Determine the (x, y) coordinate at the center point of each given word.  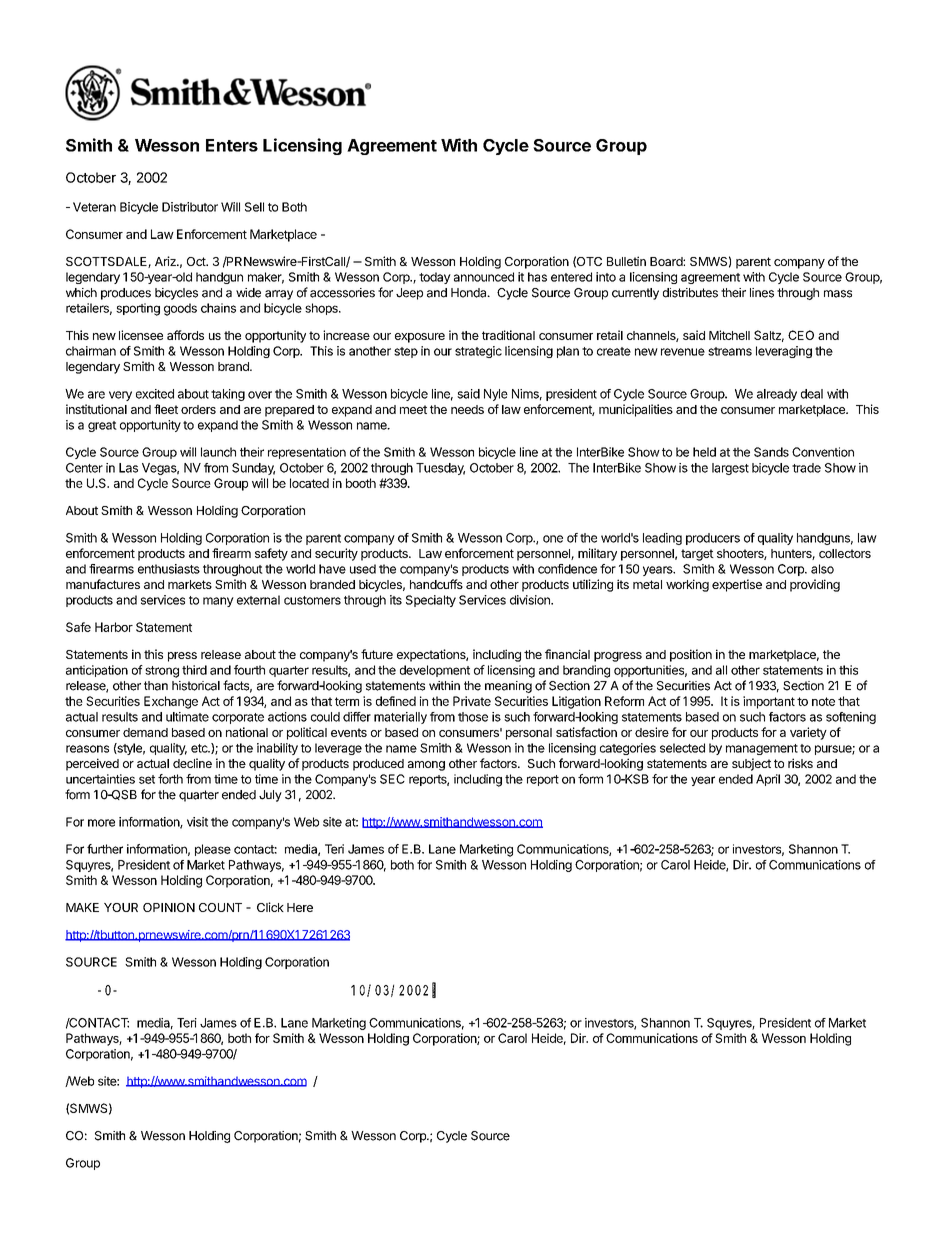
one (553, 539)
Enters (232, 145)
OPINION (169, 907)
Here (300, 907)
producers (713, 539)
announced (484, 277)
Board (667, 261)
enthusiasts (169, 569)
